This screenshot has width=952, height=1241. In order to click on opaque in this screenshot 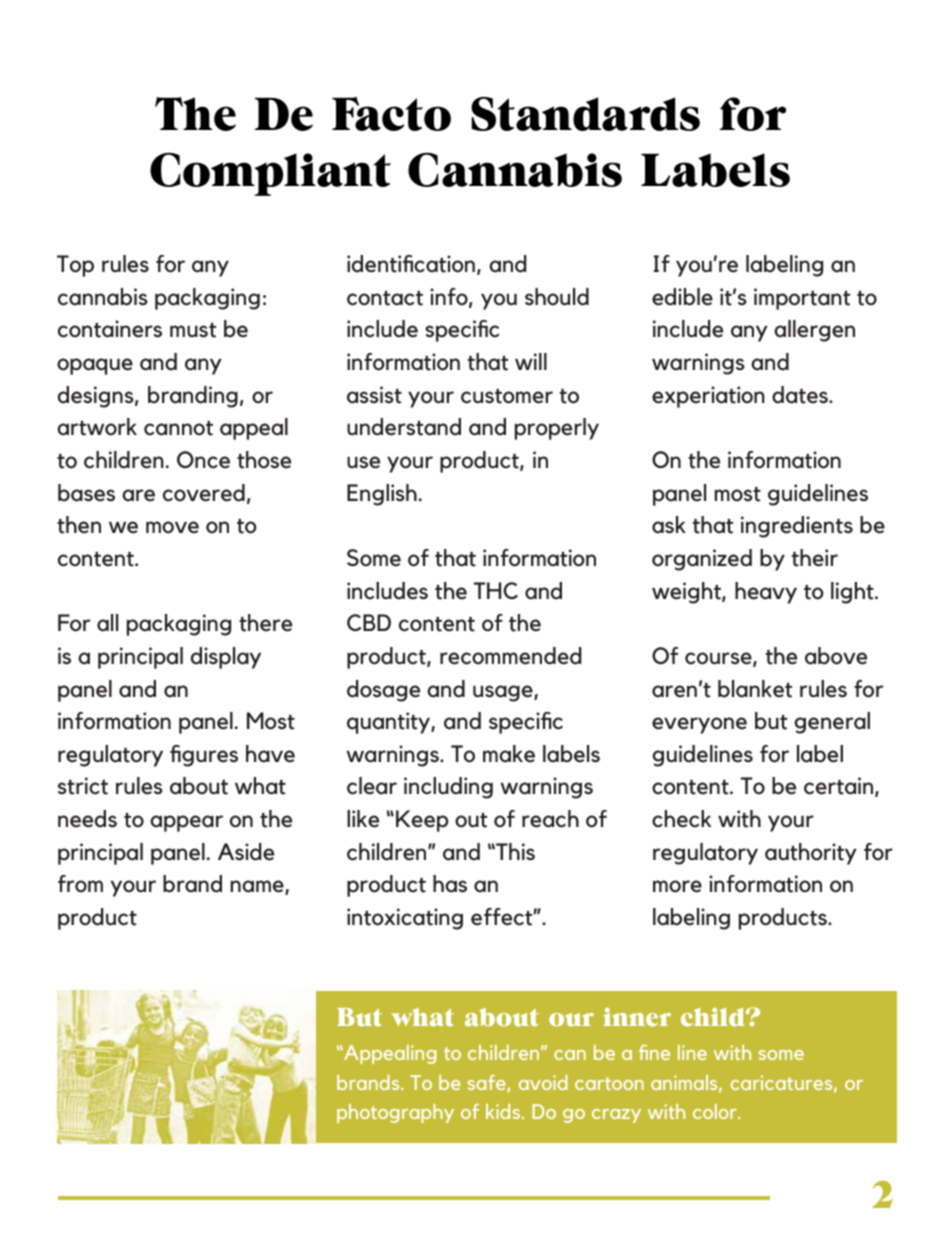, I will do `click(95, 366)`.
